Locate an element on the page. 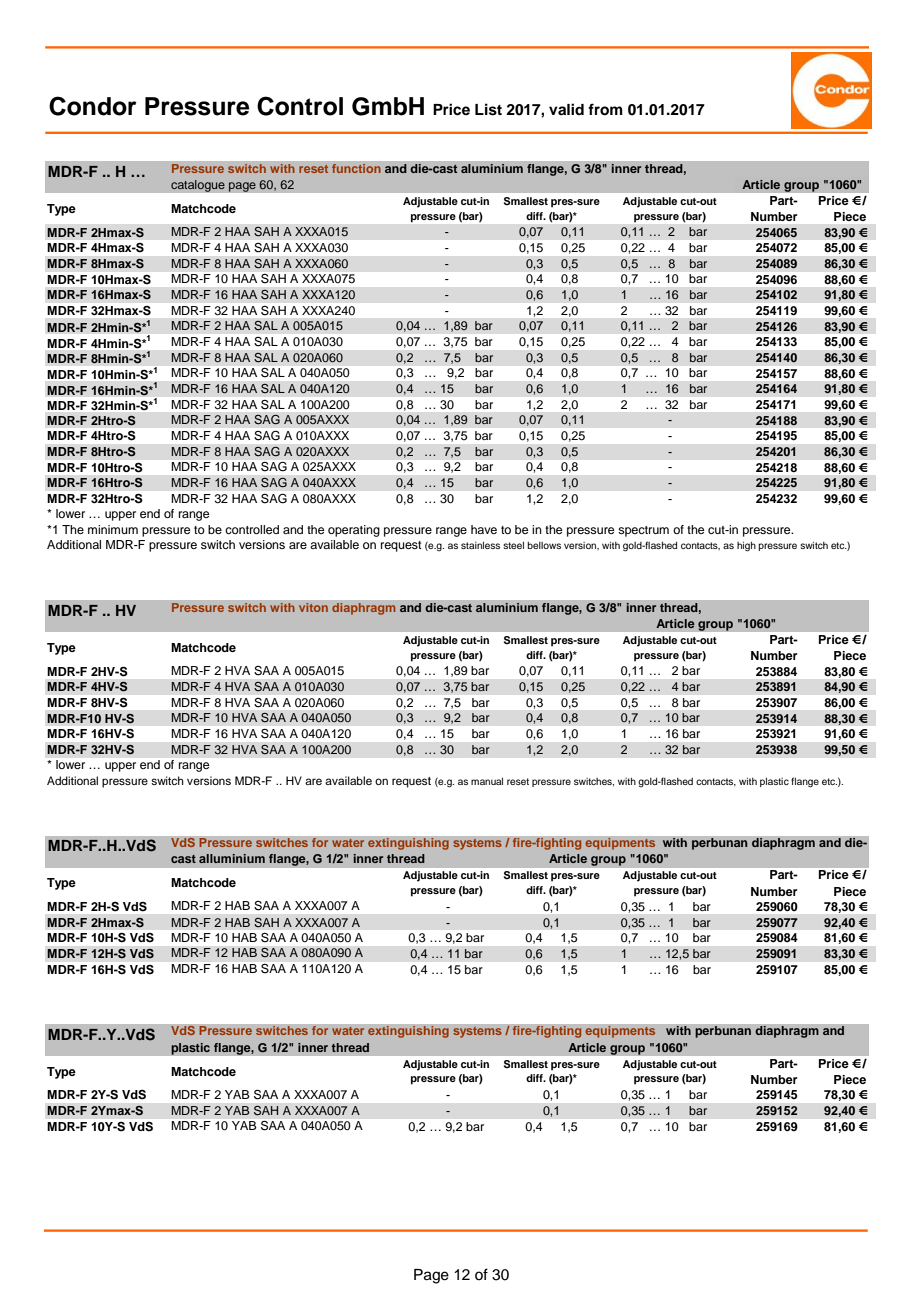  Condor is located at coordinates (93, 106).
